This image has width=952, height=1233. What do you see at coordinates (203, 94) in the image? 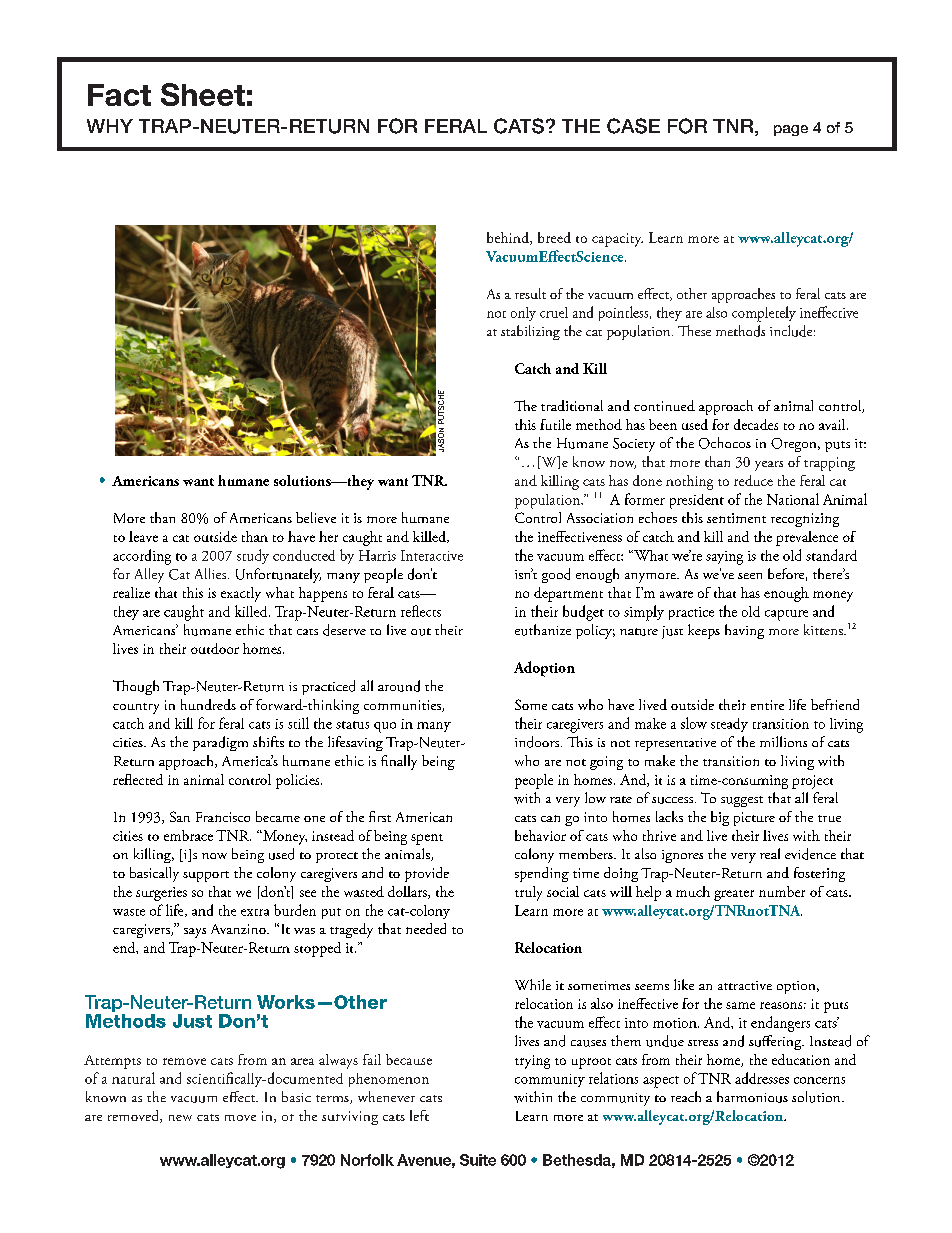
I see `Sheet` at bounding box center [203, 94].
